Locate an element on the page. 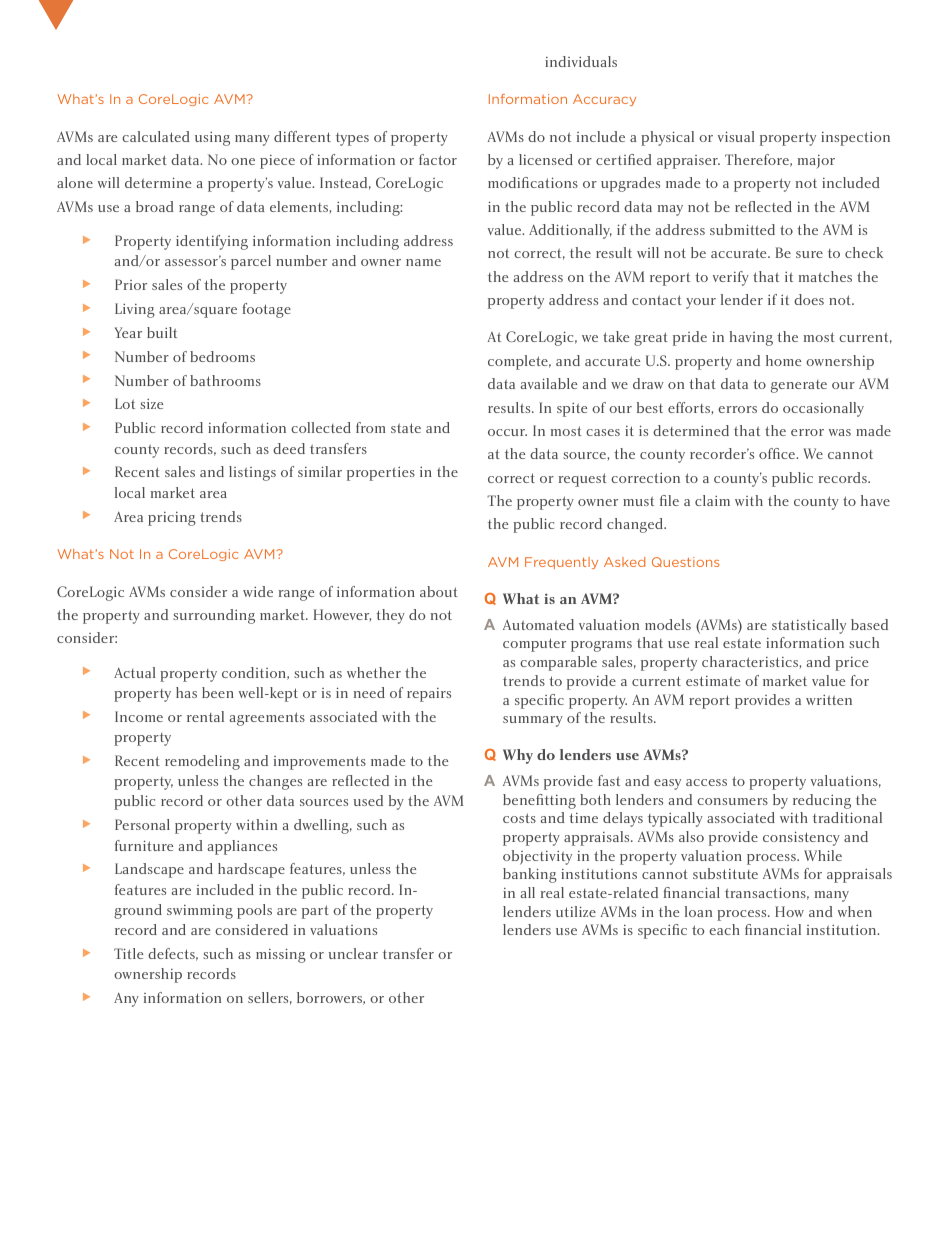 The width and height of the image is (952, 1233). statistically is located at coordinates (809, 626).
